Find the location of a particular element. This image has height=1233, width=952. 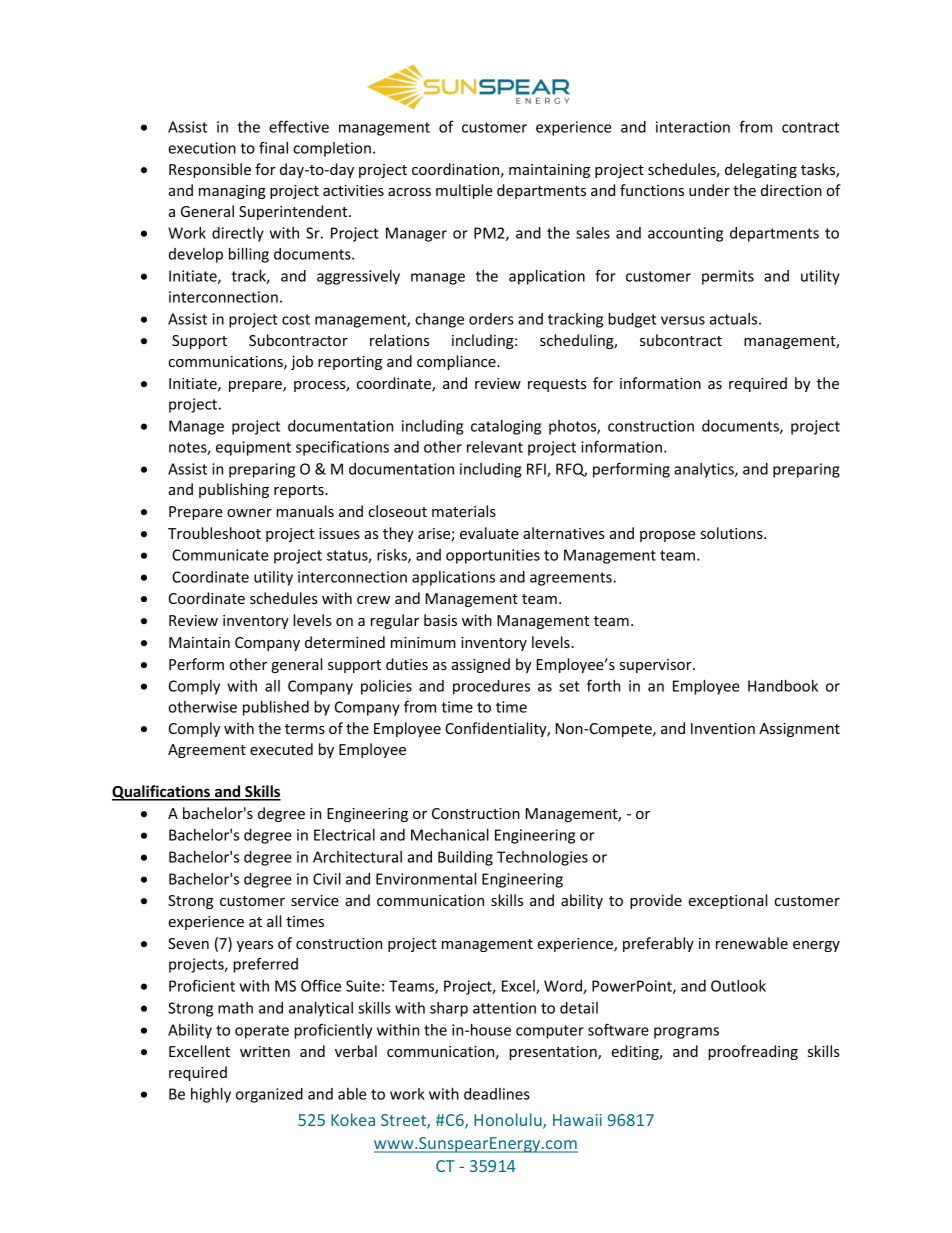

compliance is located at coordinates (457, 362).
